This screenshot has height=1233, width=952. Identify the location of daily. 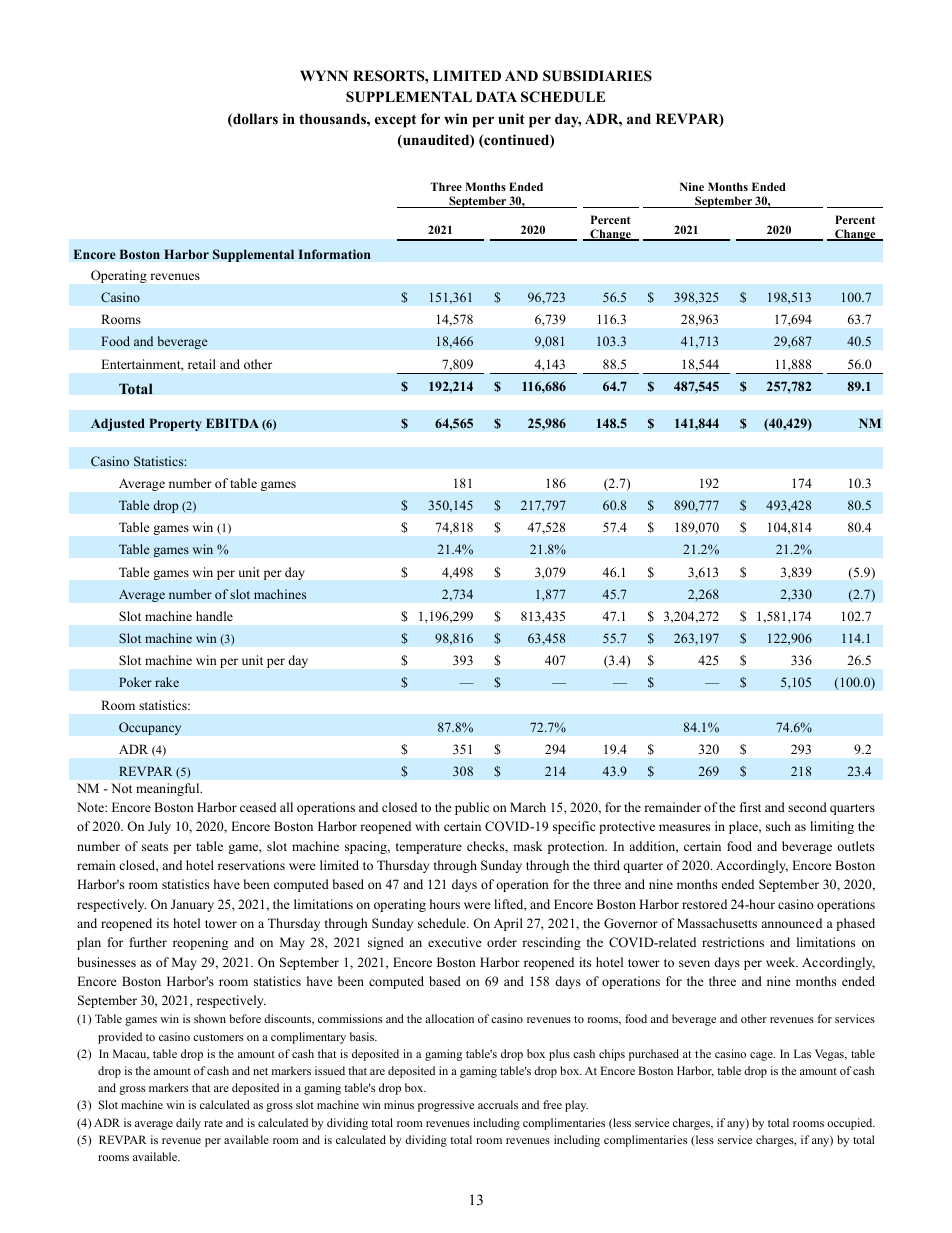
(188, 1124).
